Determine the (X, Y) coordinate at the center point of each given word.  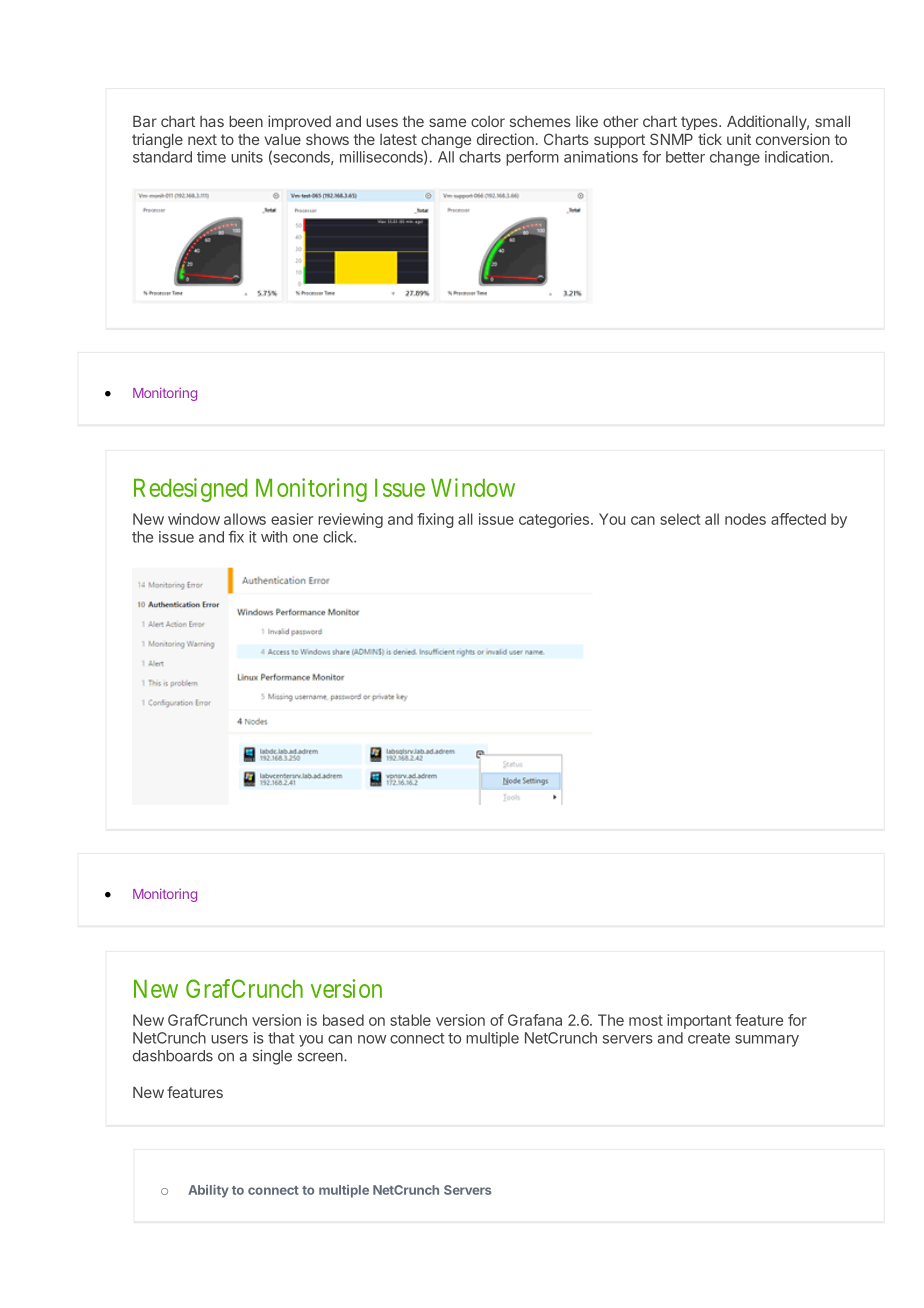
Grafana (535, 1020)
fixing (435, 520)
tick (710, 139)
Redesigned (190, 490)
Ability (208, 1191)
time (211, 157)
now (372, 1039)
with (274, 537)
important (699, 1021)
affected (798, 519)
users (229, 1039)
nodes (745, 519)
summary (767, 1041)
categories (554, 520)
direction (505, 139)
